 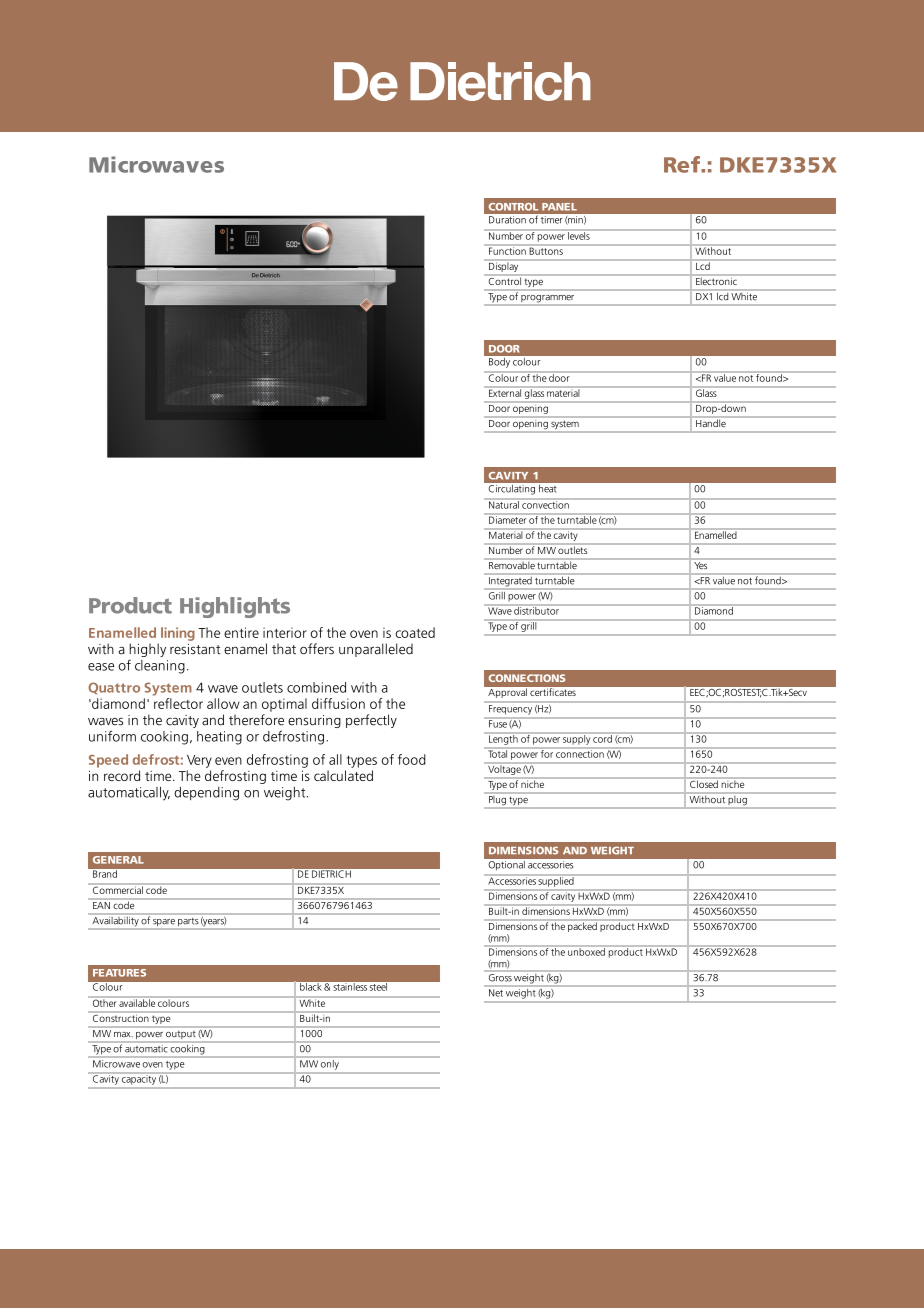 What do you see at coordinates (235, 607) in the image?
I see `Highlights` at bounding box center [235, 607].
